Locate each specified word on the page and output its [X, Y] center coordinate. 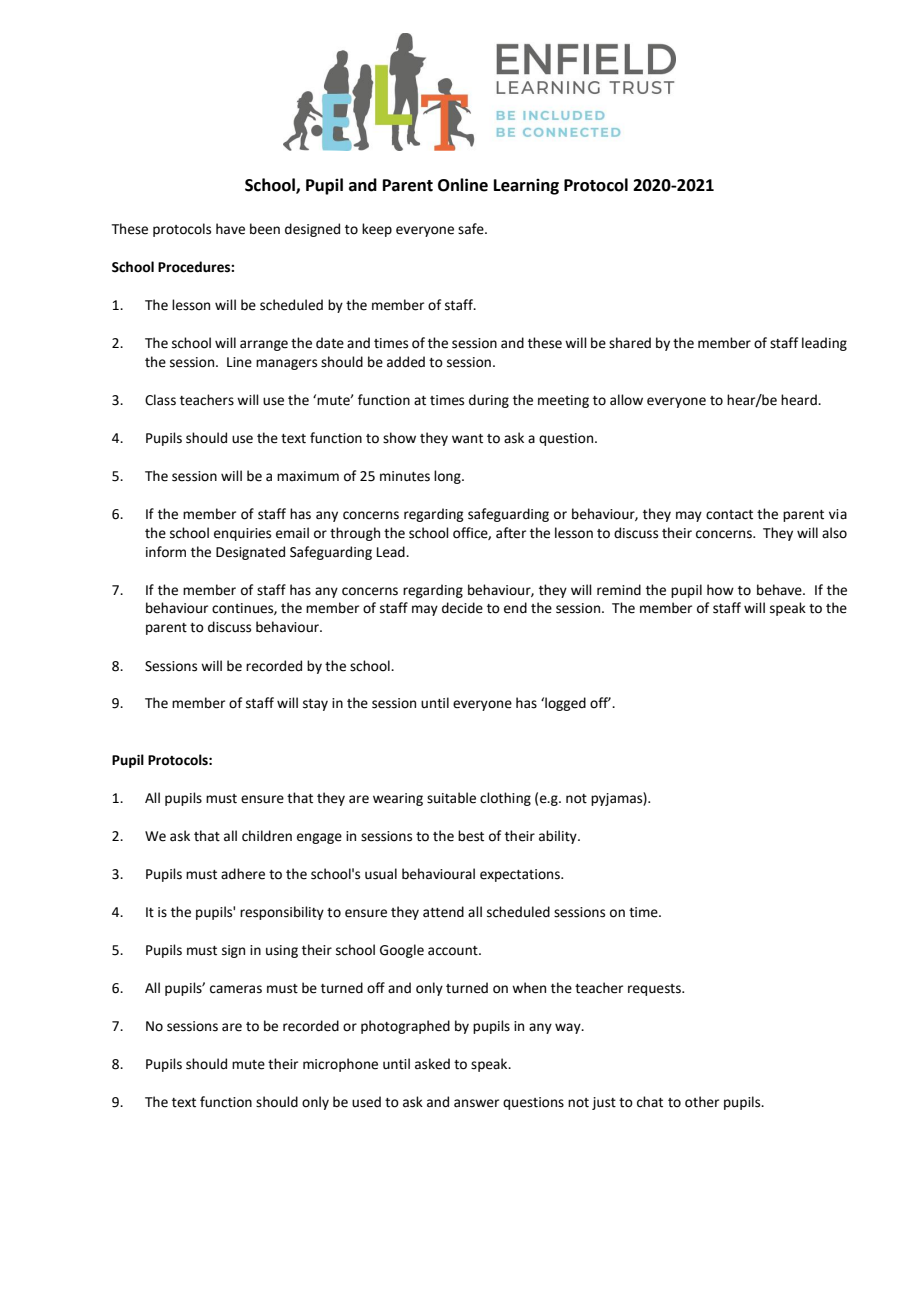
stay [315, 705]
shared [630, 343]
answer [476, 1103]
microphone [340, 1065]
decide [462, 608]
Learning [526, 187]
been [265, 229]
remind [619, 590]
